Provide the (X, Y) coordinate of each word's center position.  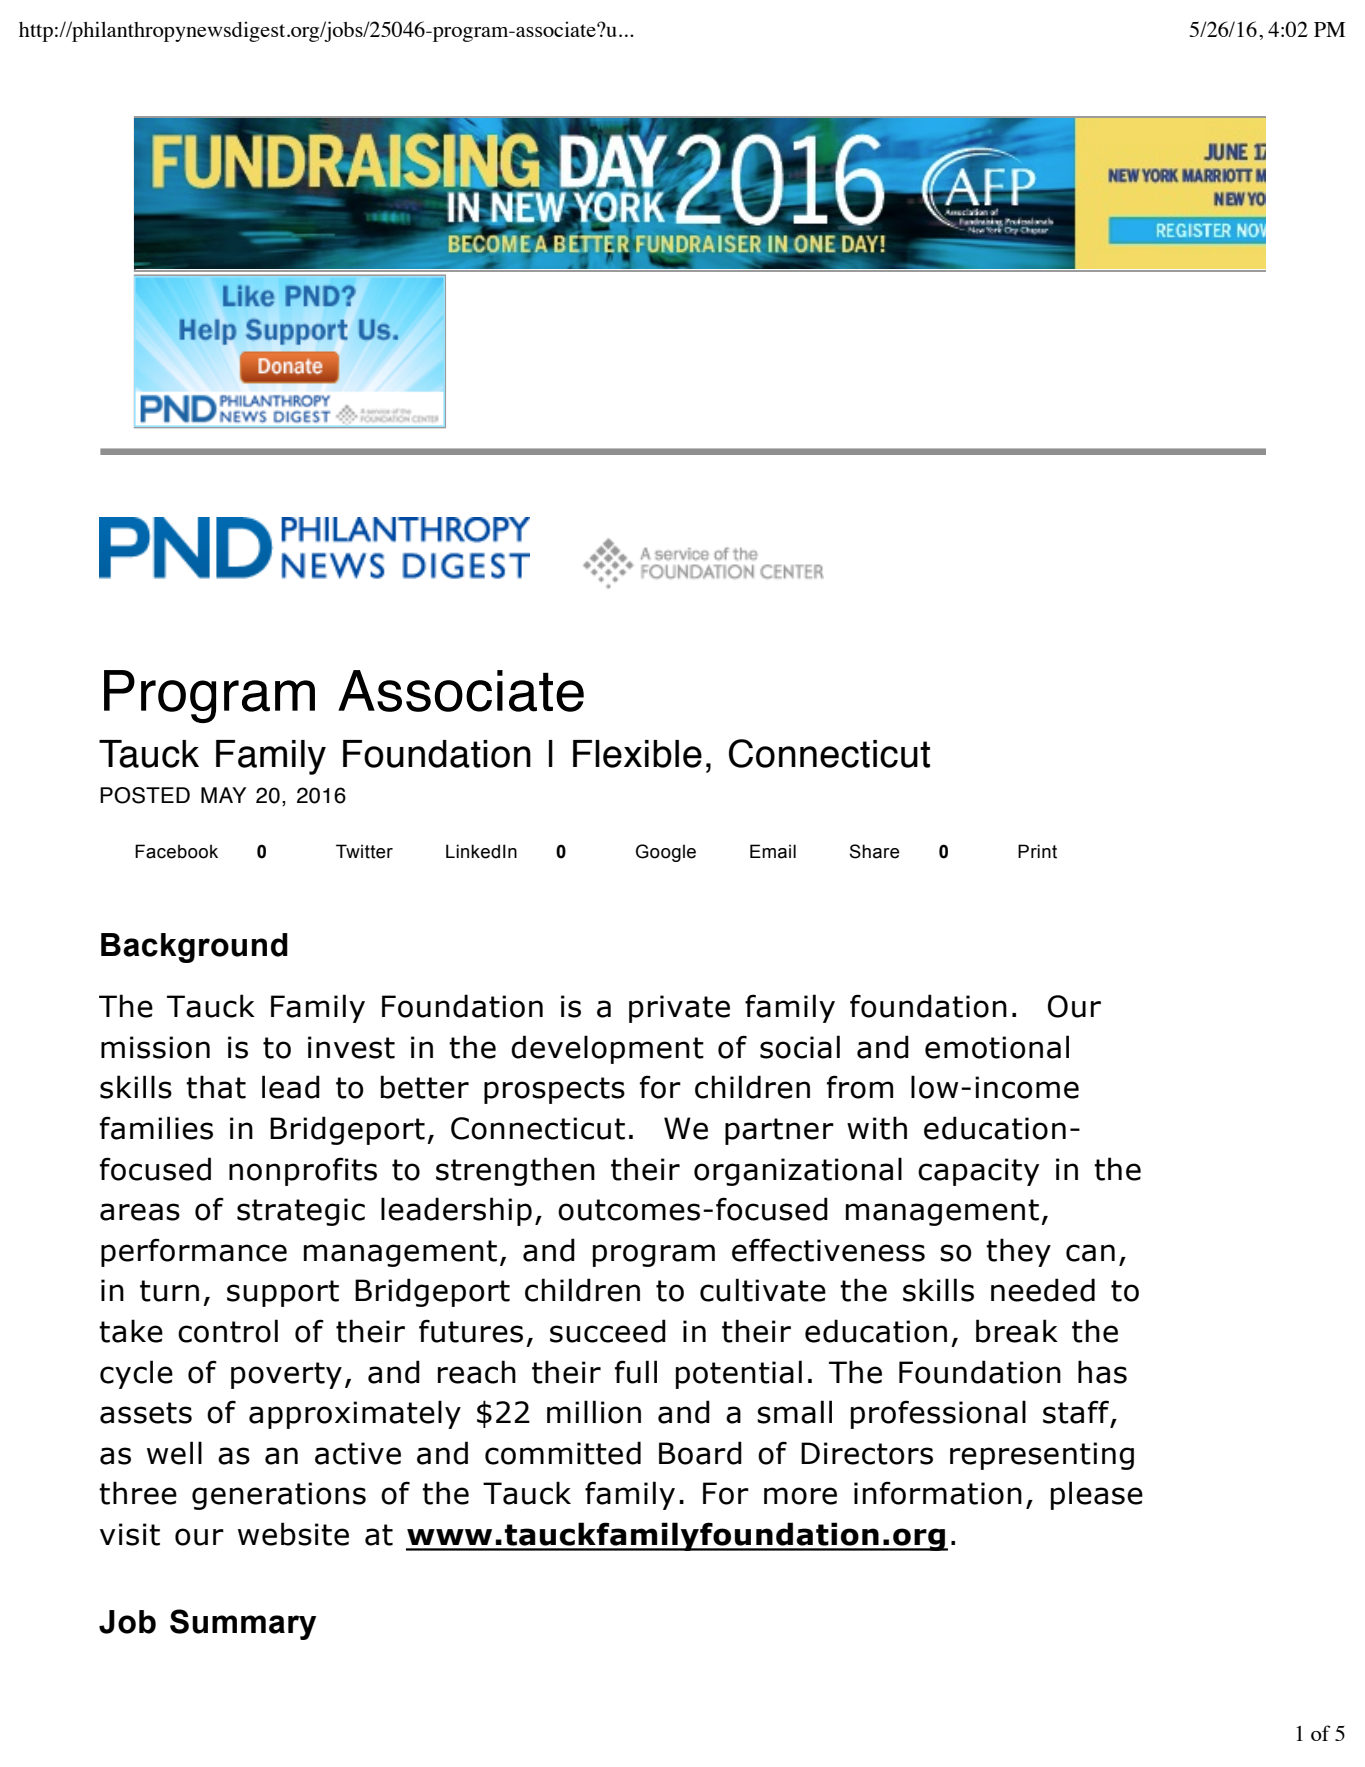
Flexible (637, 754)
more (800, 1496)
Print (1037, 851)
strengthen (515, 1171)
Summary (243, 1624)
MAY (223, 795)
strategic (301, 1212)
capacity (979, 1172)
